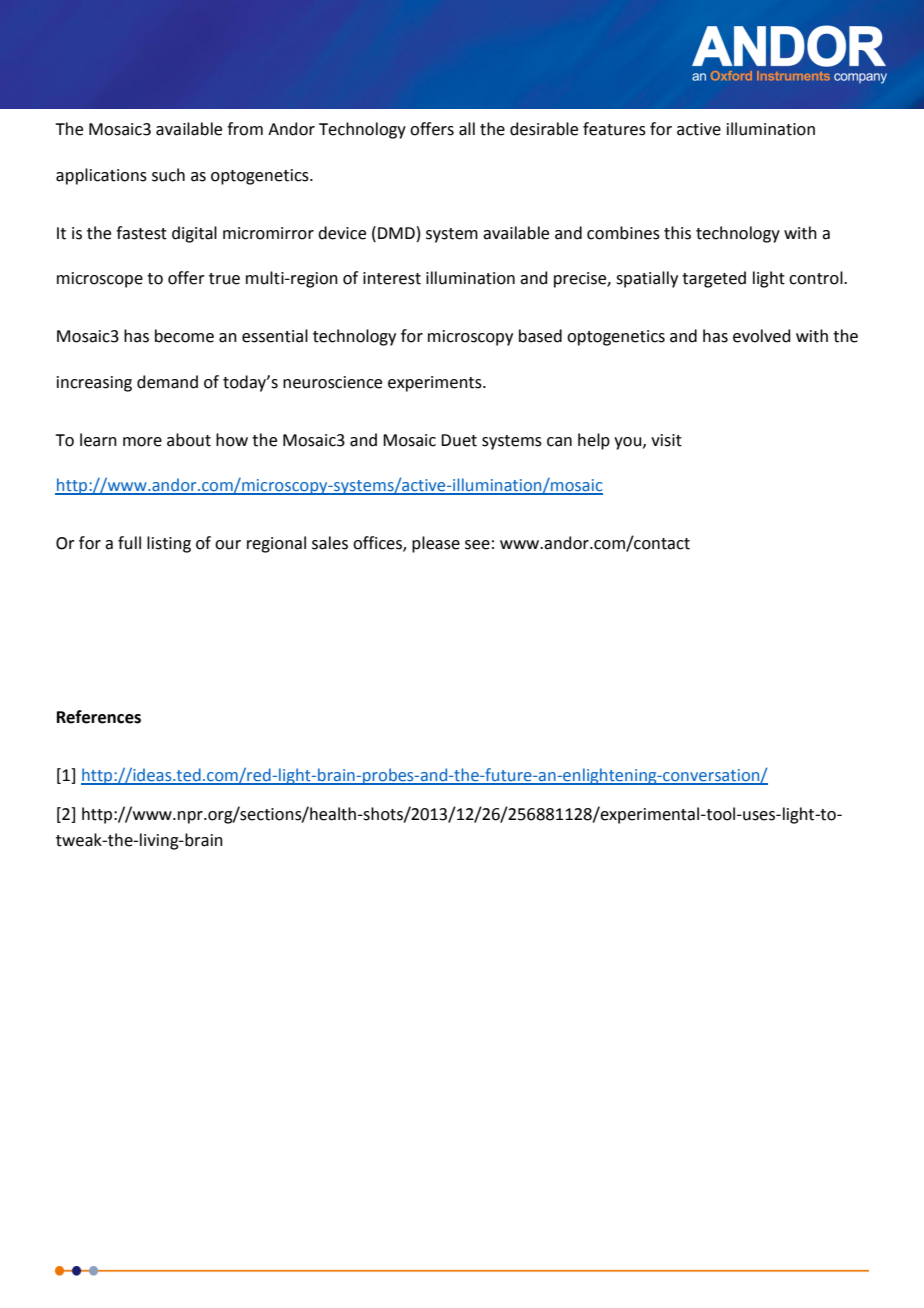  What do you see at coordinates (459, 440) in the page?
I see `Duet` at bounding box center [459, 440].
